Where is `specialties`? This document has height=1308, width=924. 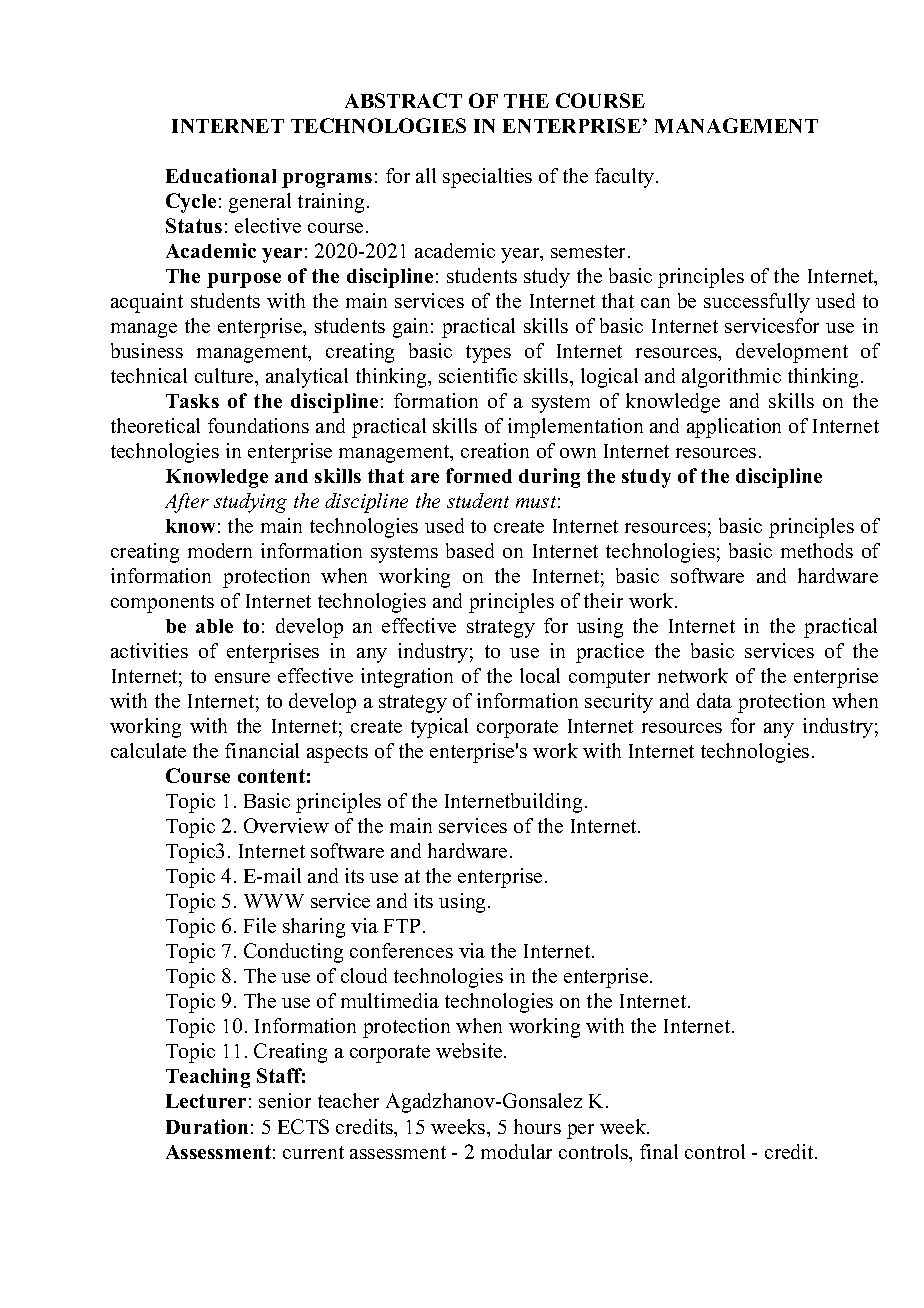 specialties is located at coordinates (487, 178).
